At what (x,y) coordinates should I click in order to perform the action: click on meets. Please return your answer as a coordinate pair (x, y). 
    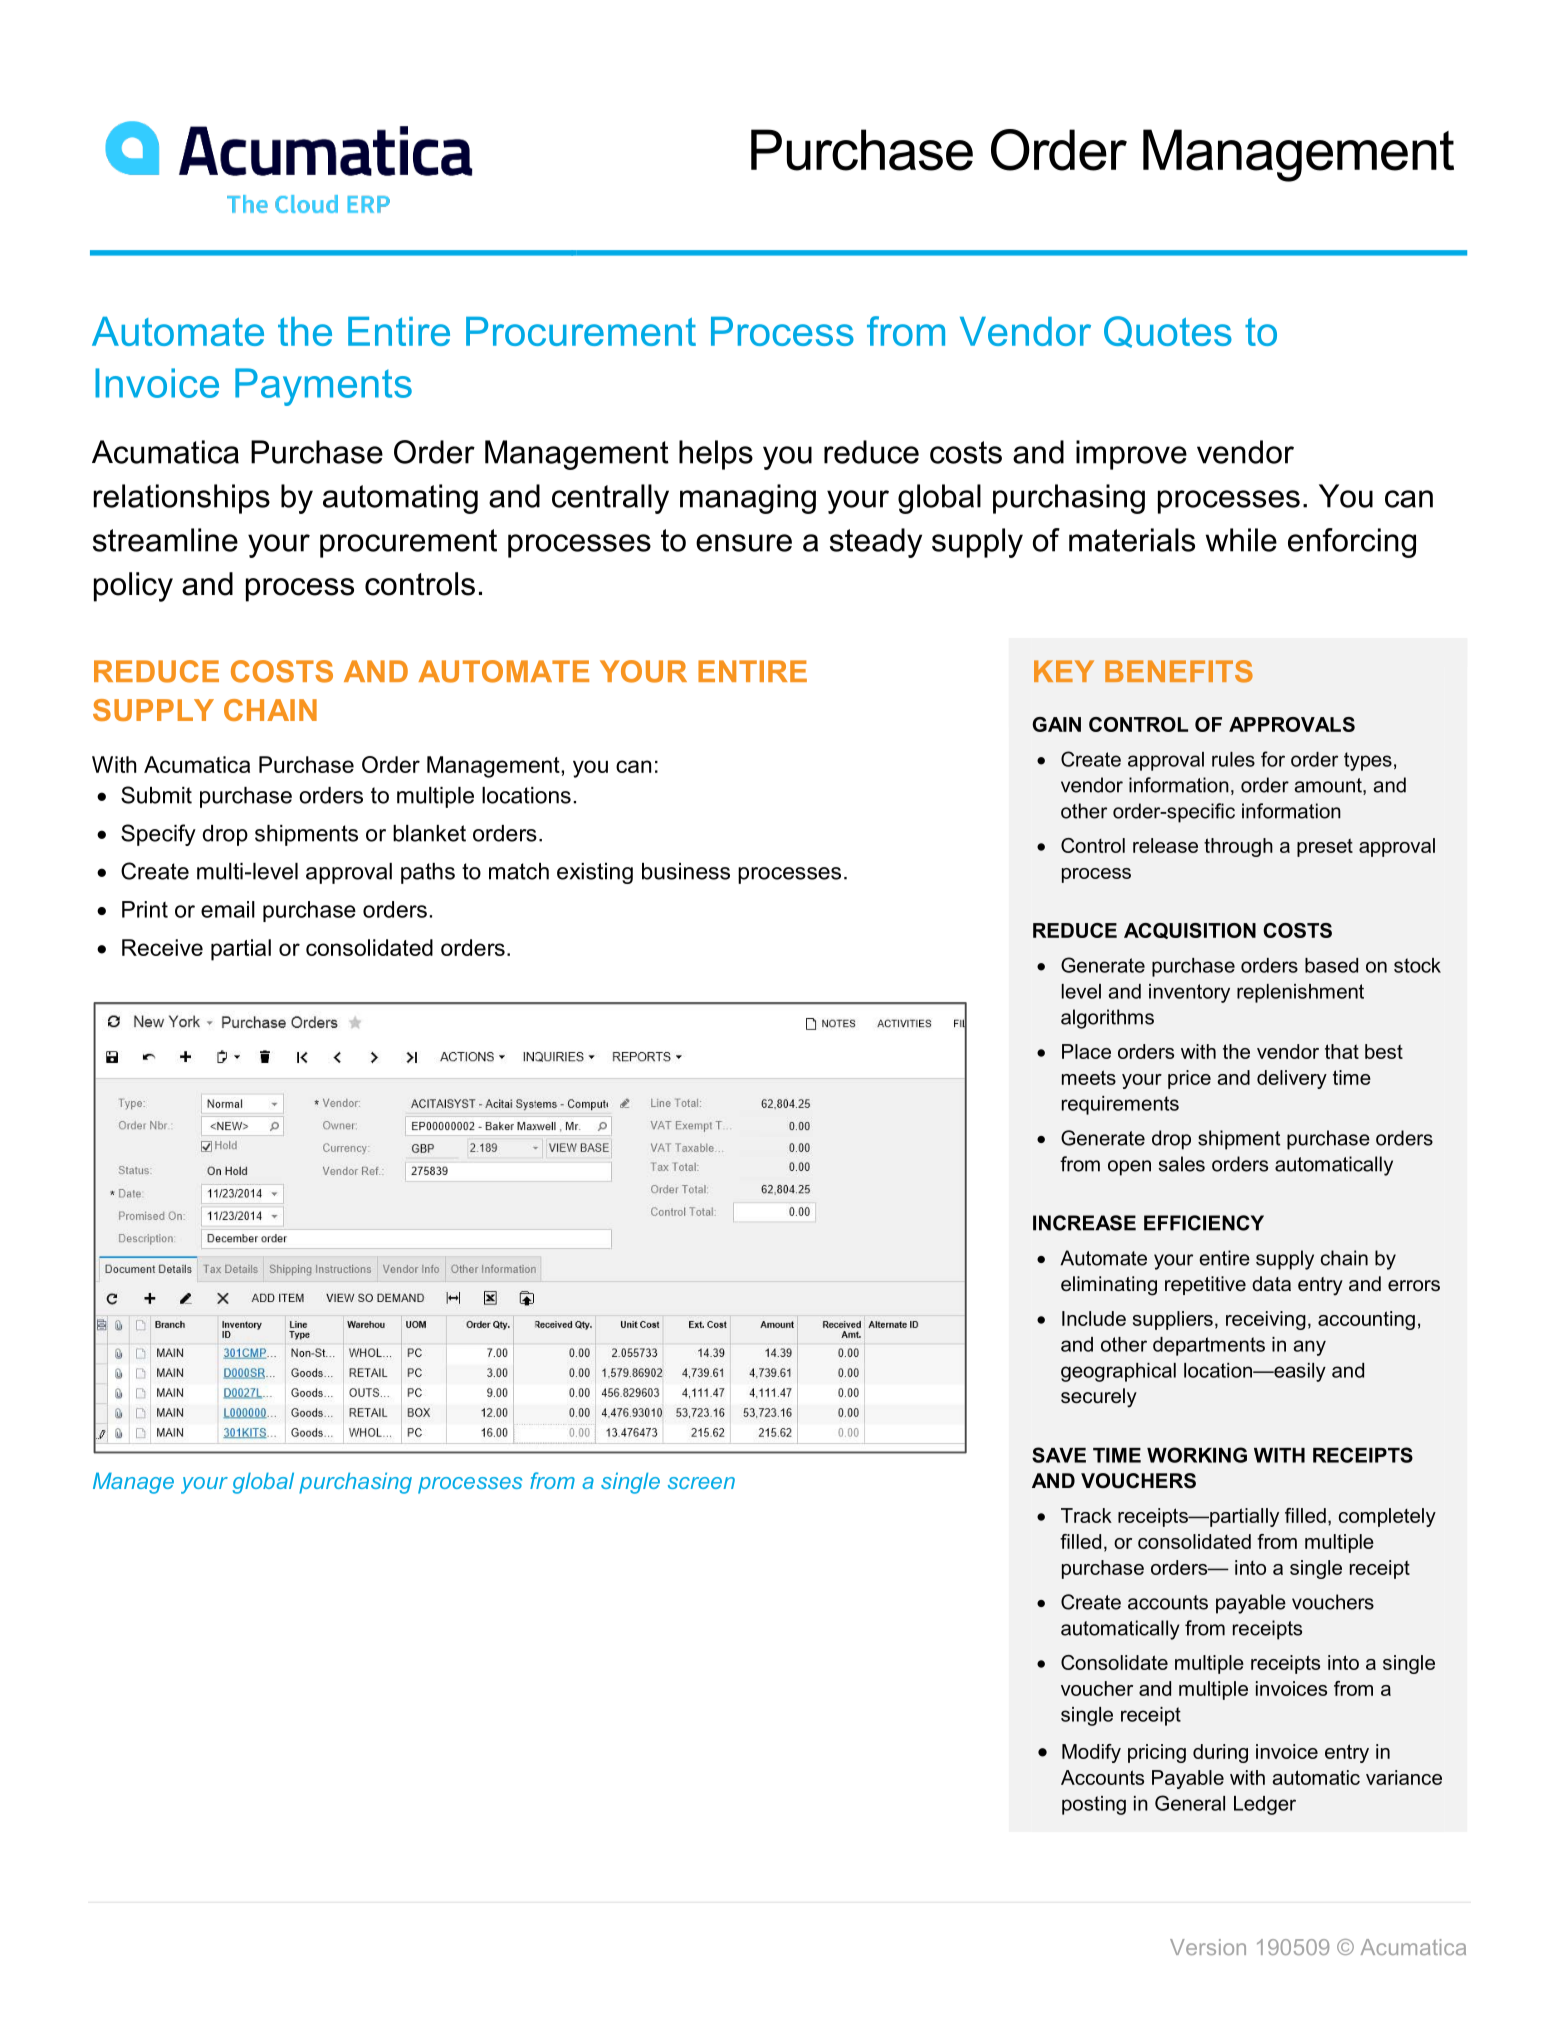
    Looking at the image, I should click on (1089, 1077).
